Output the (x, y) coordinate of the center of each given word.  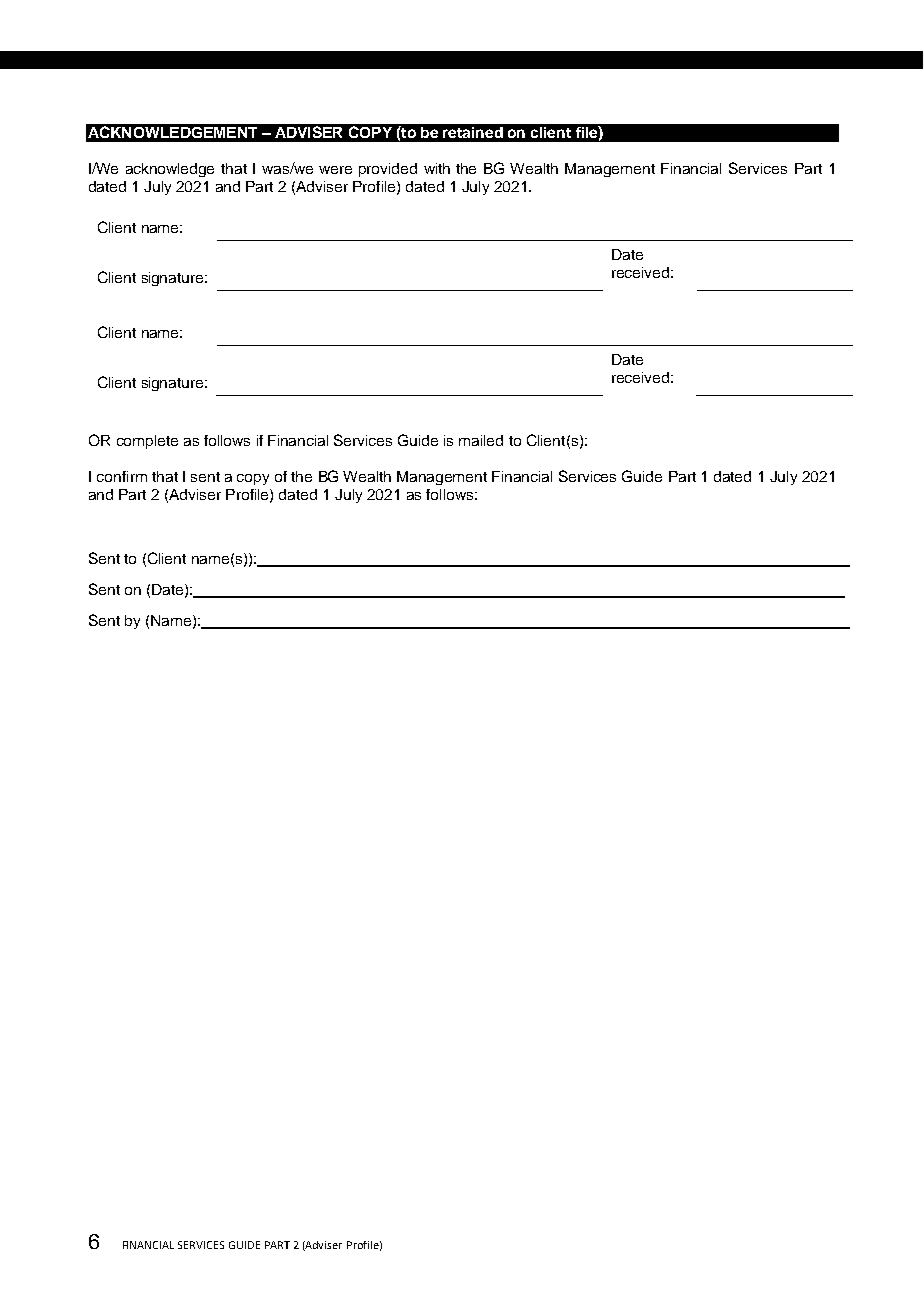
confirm (122, 476)
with (437, 168)
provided (388, 170)
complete (147, 442)
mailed (481, 440)
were (335, 170)
